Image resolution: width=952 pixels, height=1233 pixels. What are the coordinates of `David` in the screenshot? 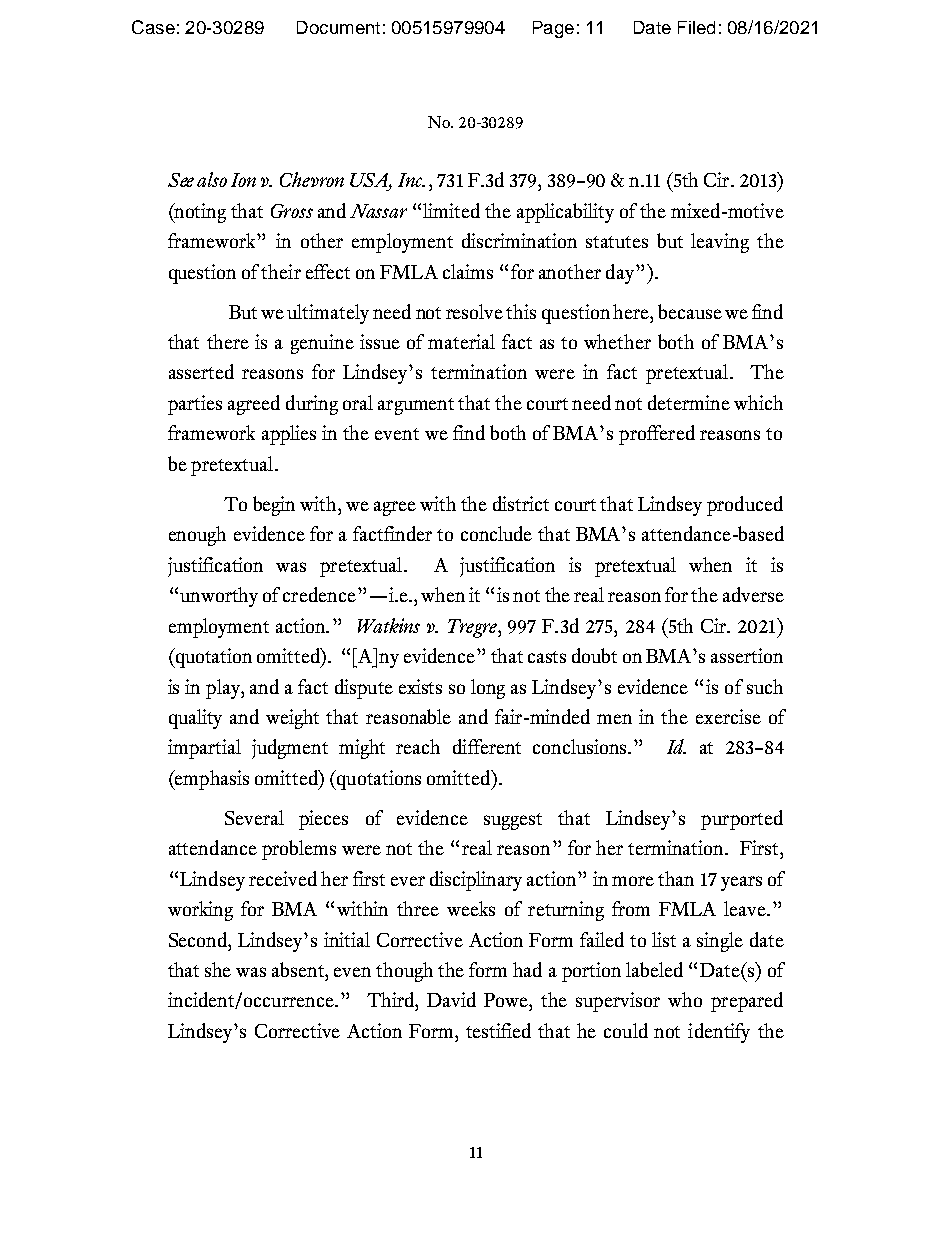 It's located at (451, 999).
